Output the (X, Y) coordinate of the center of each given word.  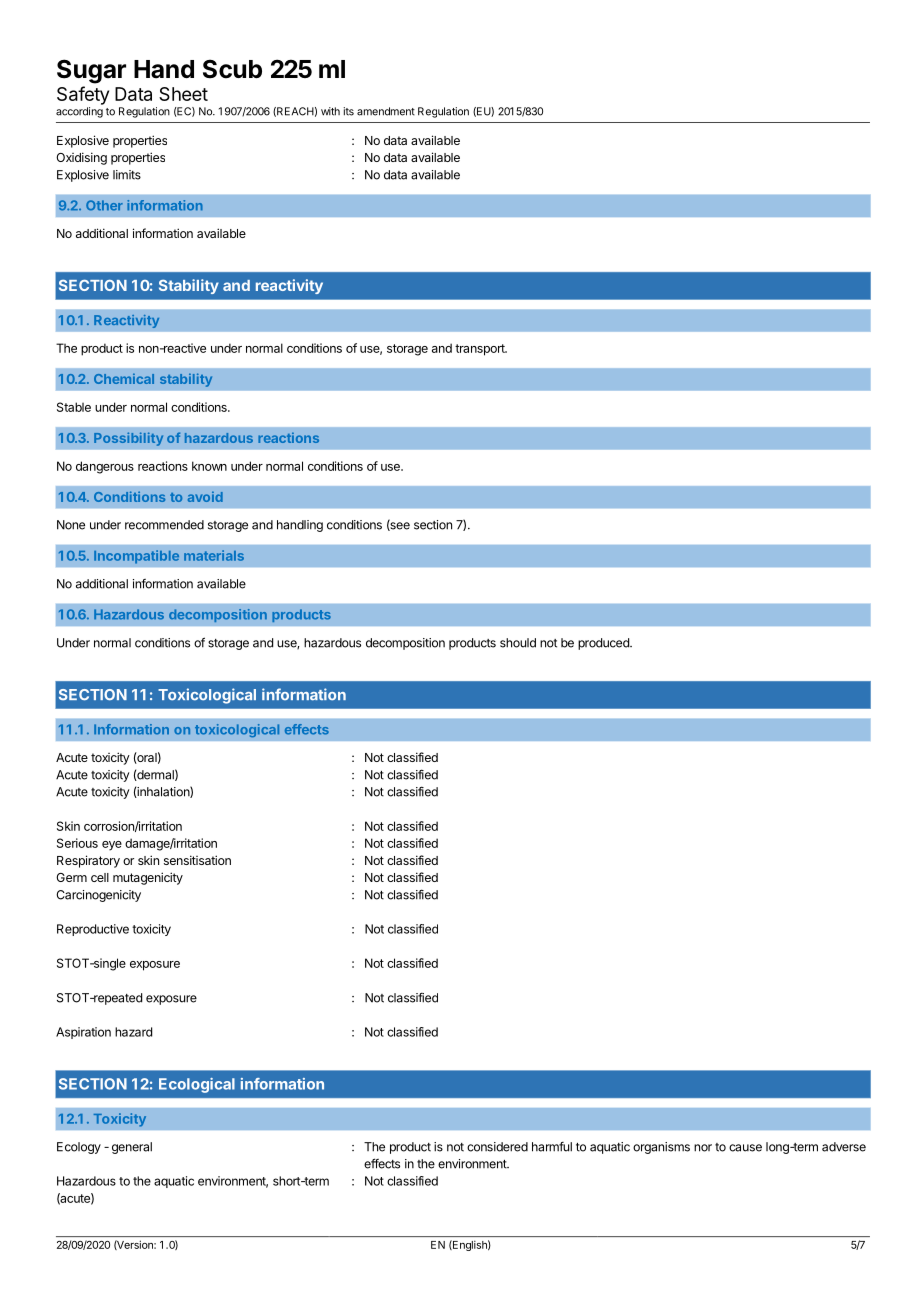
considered (497, 1147)
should (518, 643)
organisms (661, 1148)
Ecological (197, 1085)
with (330, 111)
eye (112, 846)
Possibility (128, 439)
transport (481, 350)
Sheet (183, 94)
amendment (386, 111)
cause (745, 1148)
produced (604, 644)
